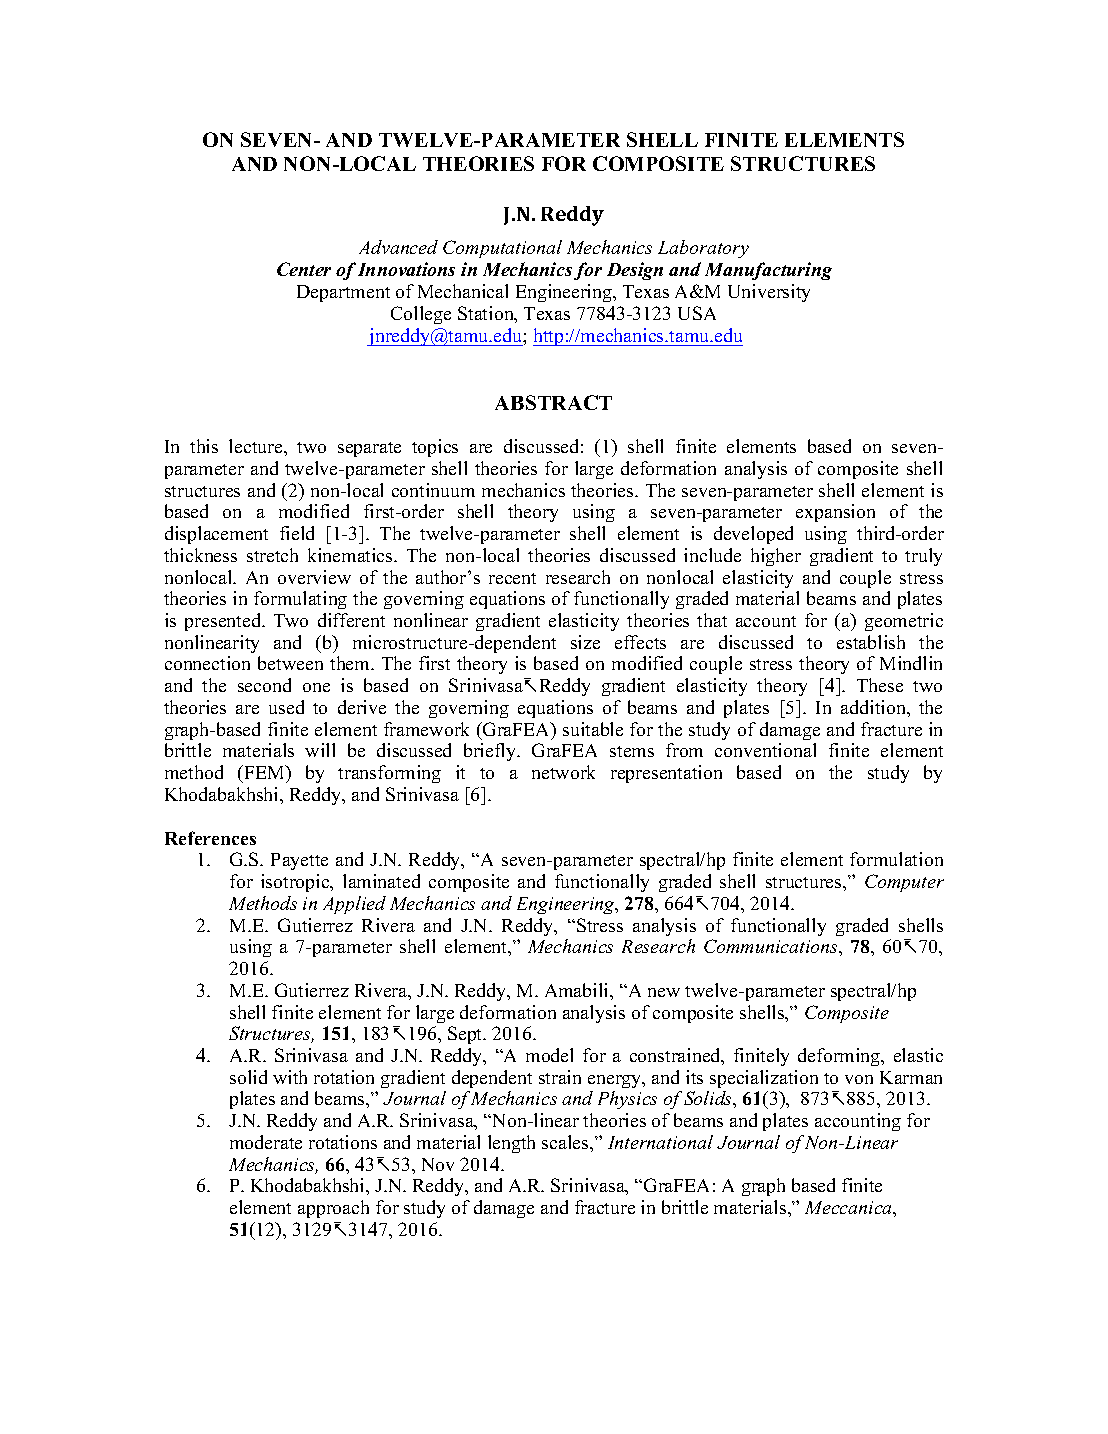  Describe the element at coordinates (502, 249) in the screenshot. I see `Computational` at that location.
